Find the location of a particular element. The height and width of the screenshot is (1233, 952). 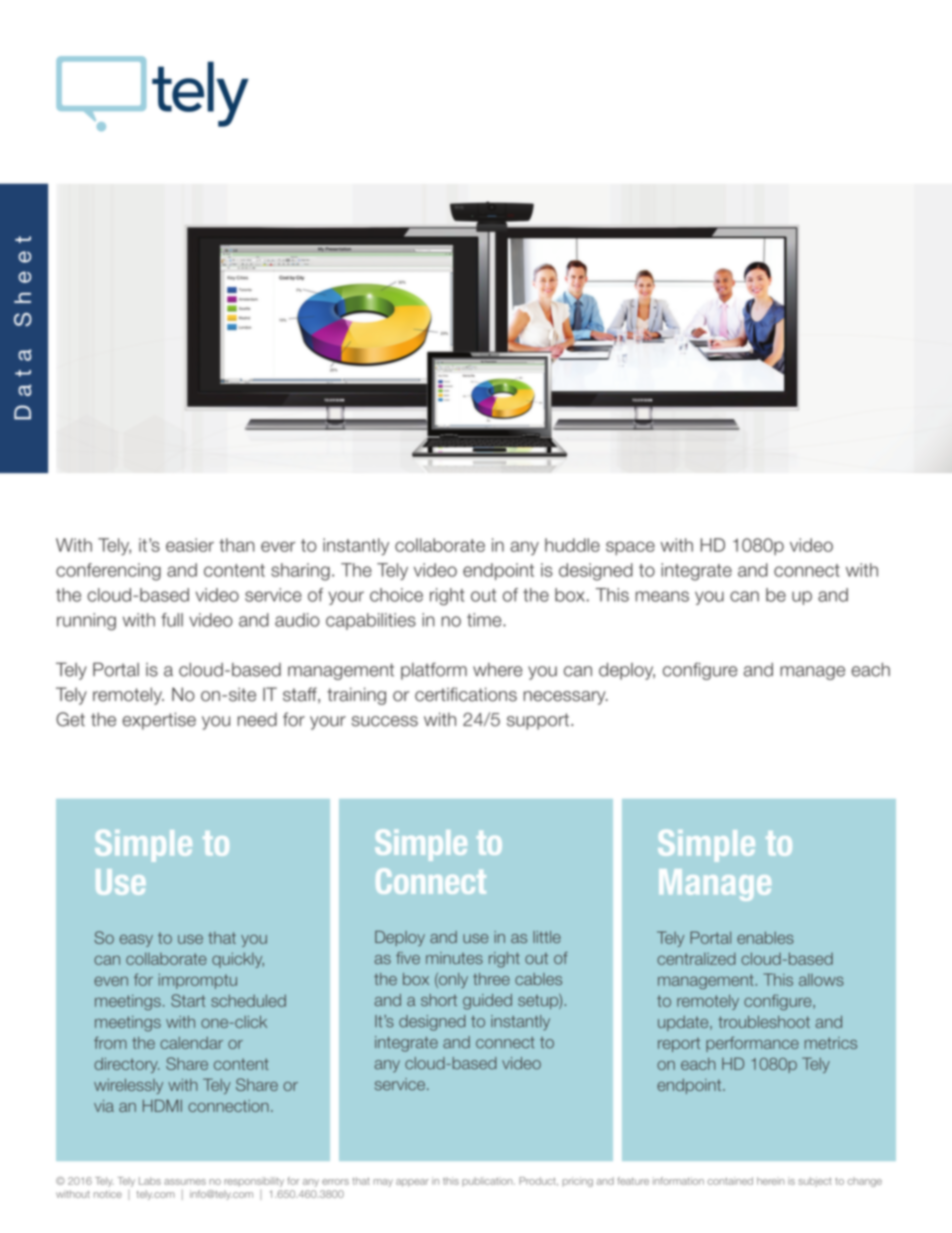

impromptu is located at coordinates (198, 981).
